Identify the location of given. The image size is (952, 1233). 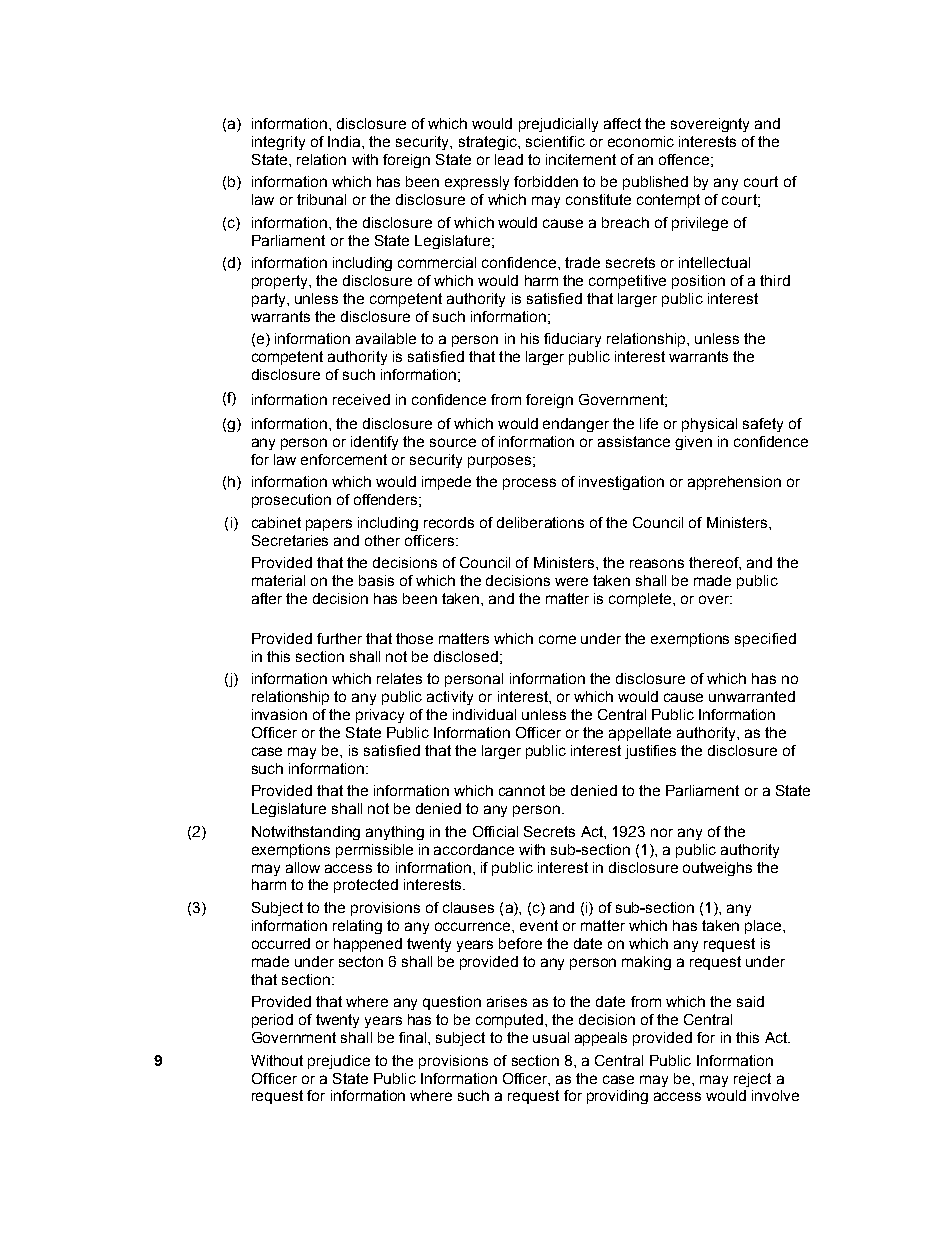
(693, 443).
